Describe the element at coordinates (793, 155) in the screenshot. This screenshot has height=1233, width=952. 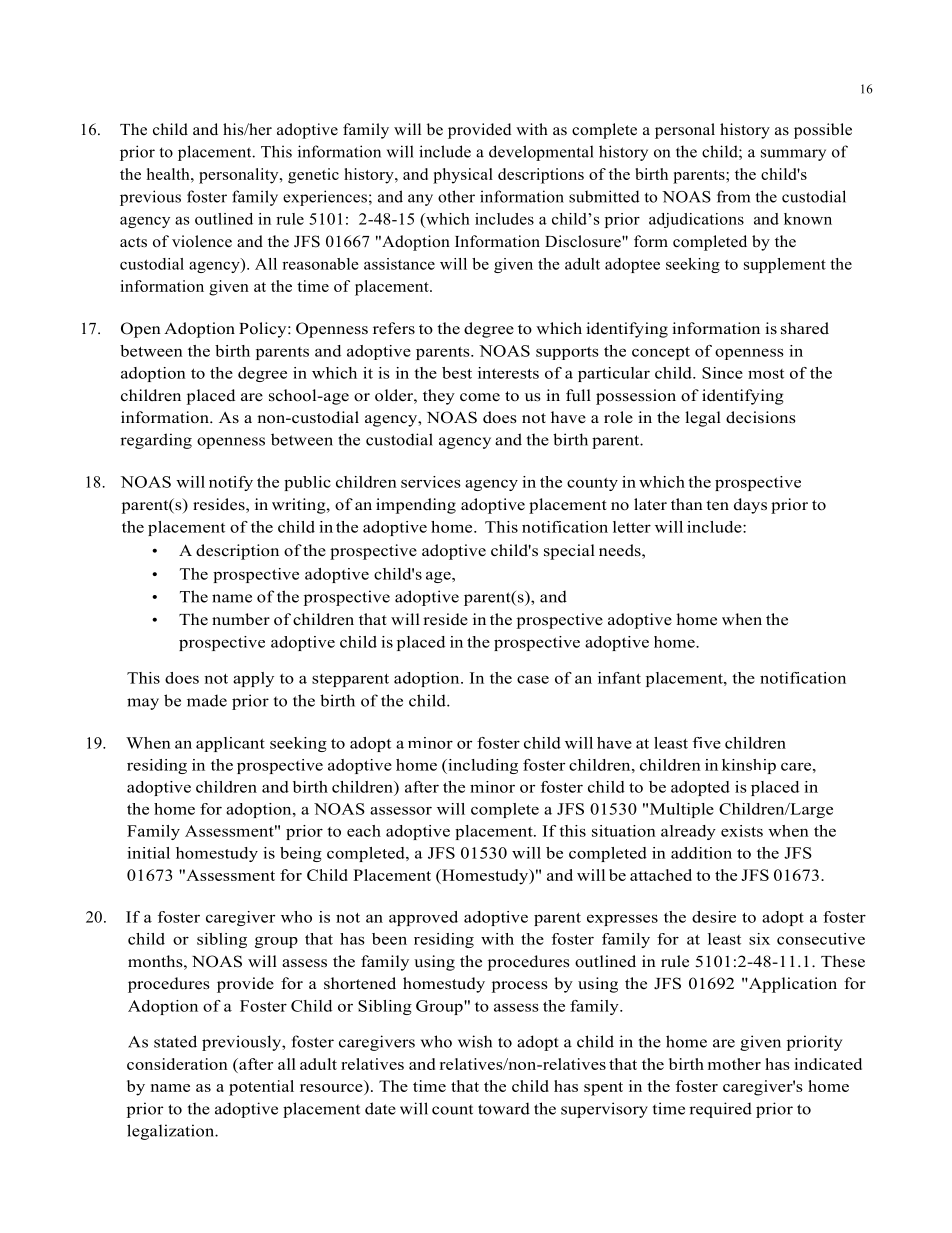
I see `summary` at that location.
